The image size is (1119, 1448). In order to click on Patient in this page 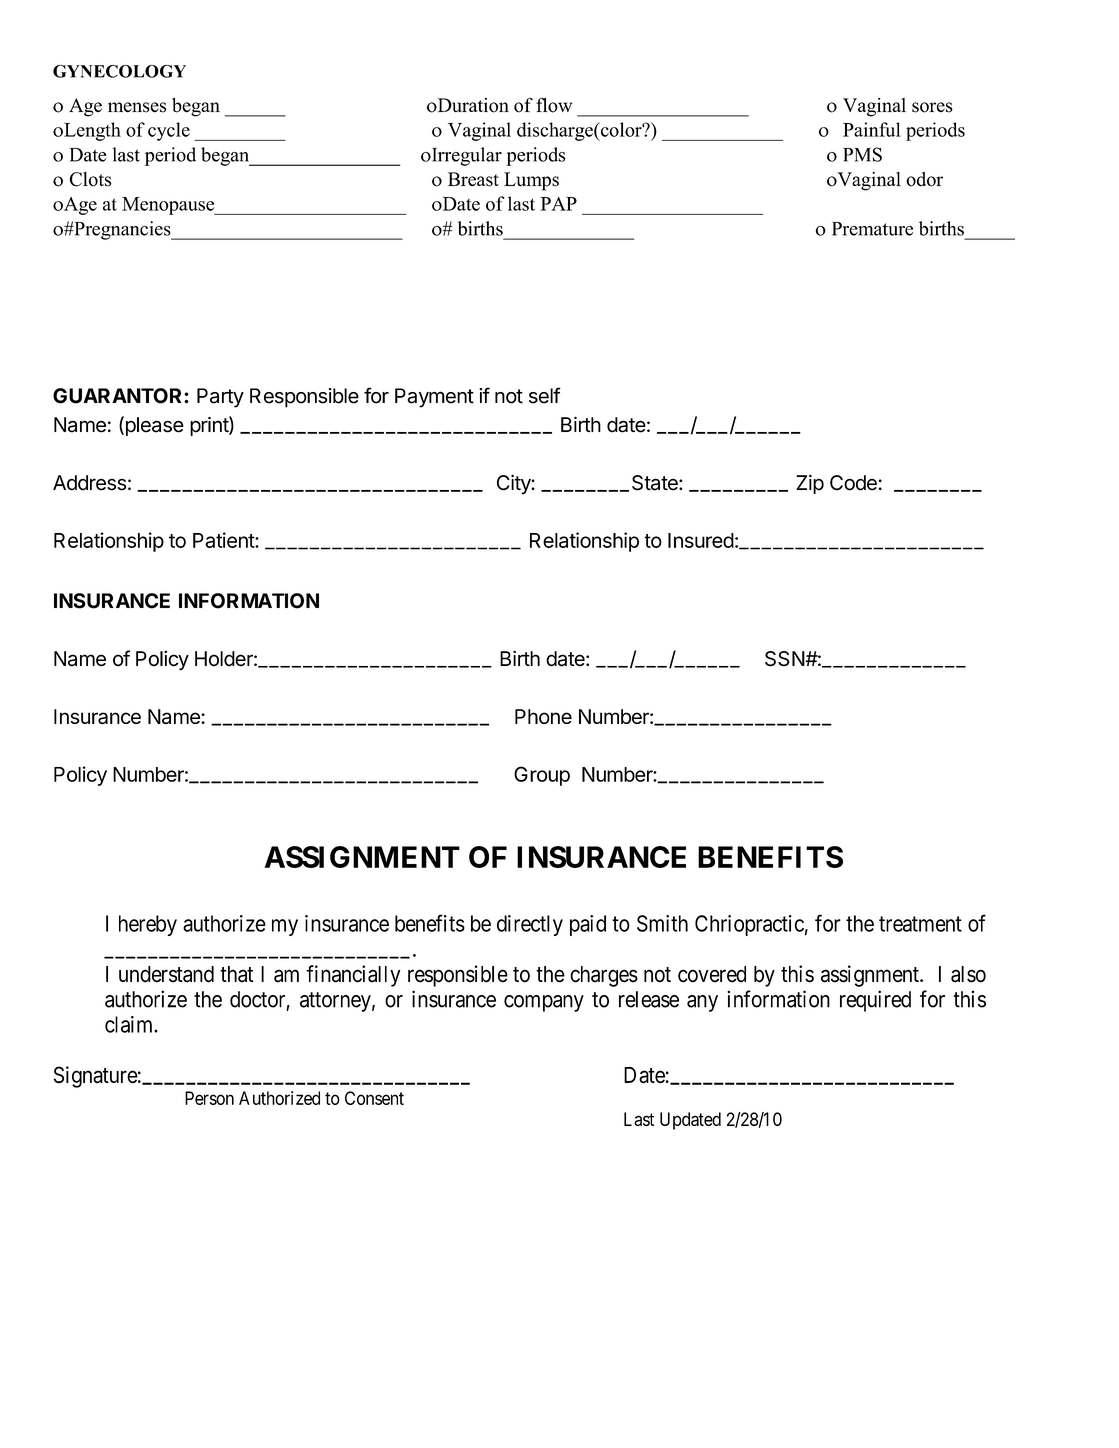, I will do `click(224, 540)`.
